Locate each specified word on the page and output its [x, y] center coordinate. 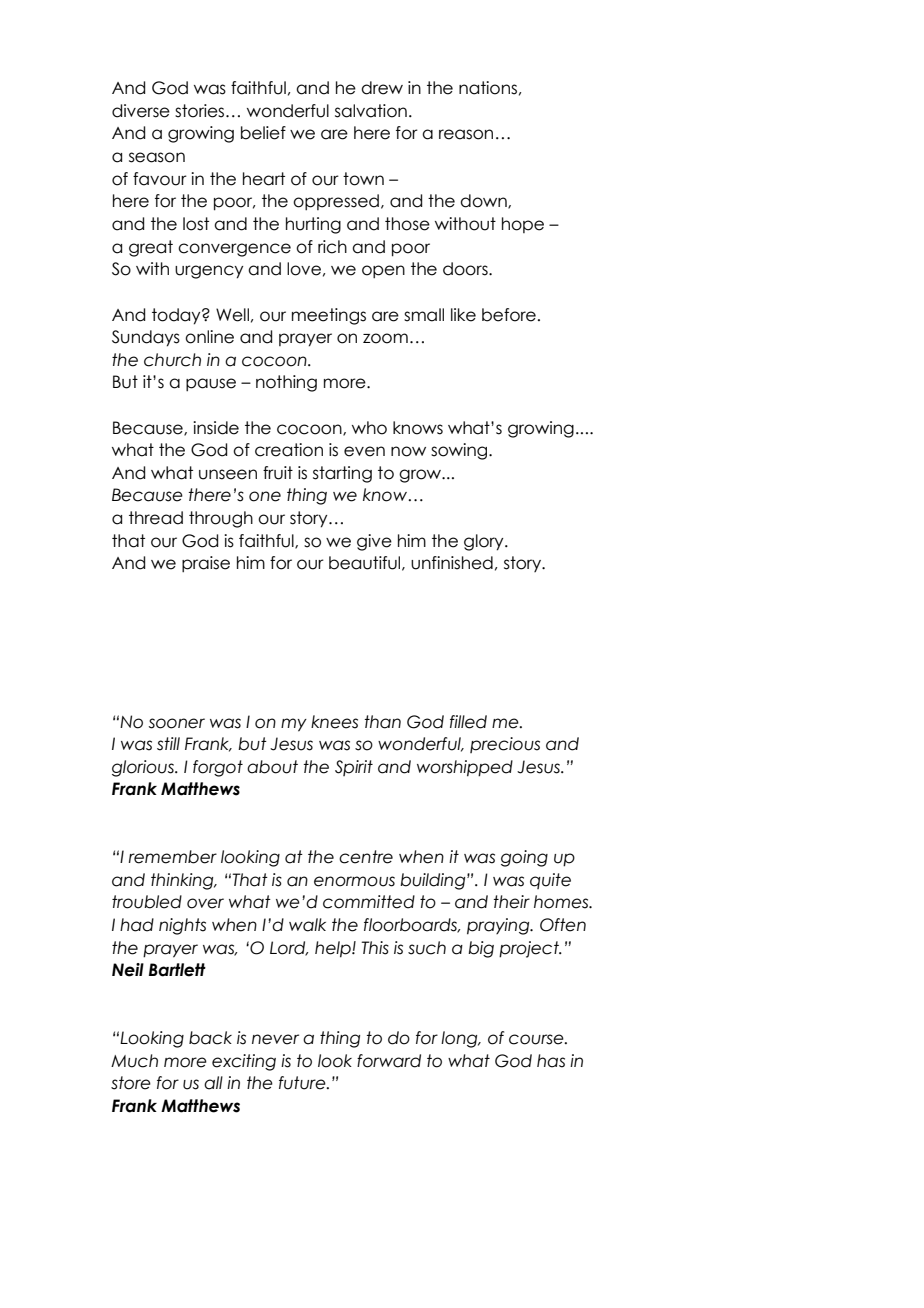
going [524, 858]
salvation [371, 111]
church [172, 360]
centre [366, 857]
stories [201, 111]
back [210, 1038]
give [374, 542]
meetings [329, 316]
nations [488, 88]
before [509, 315]
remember [173, 857]
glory [485, 542]
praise [206, 564]
